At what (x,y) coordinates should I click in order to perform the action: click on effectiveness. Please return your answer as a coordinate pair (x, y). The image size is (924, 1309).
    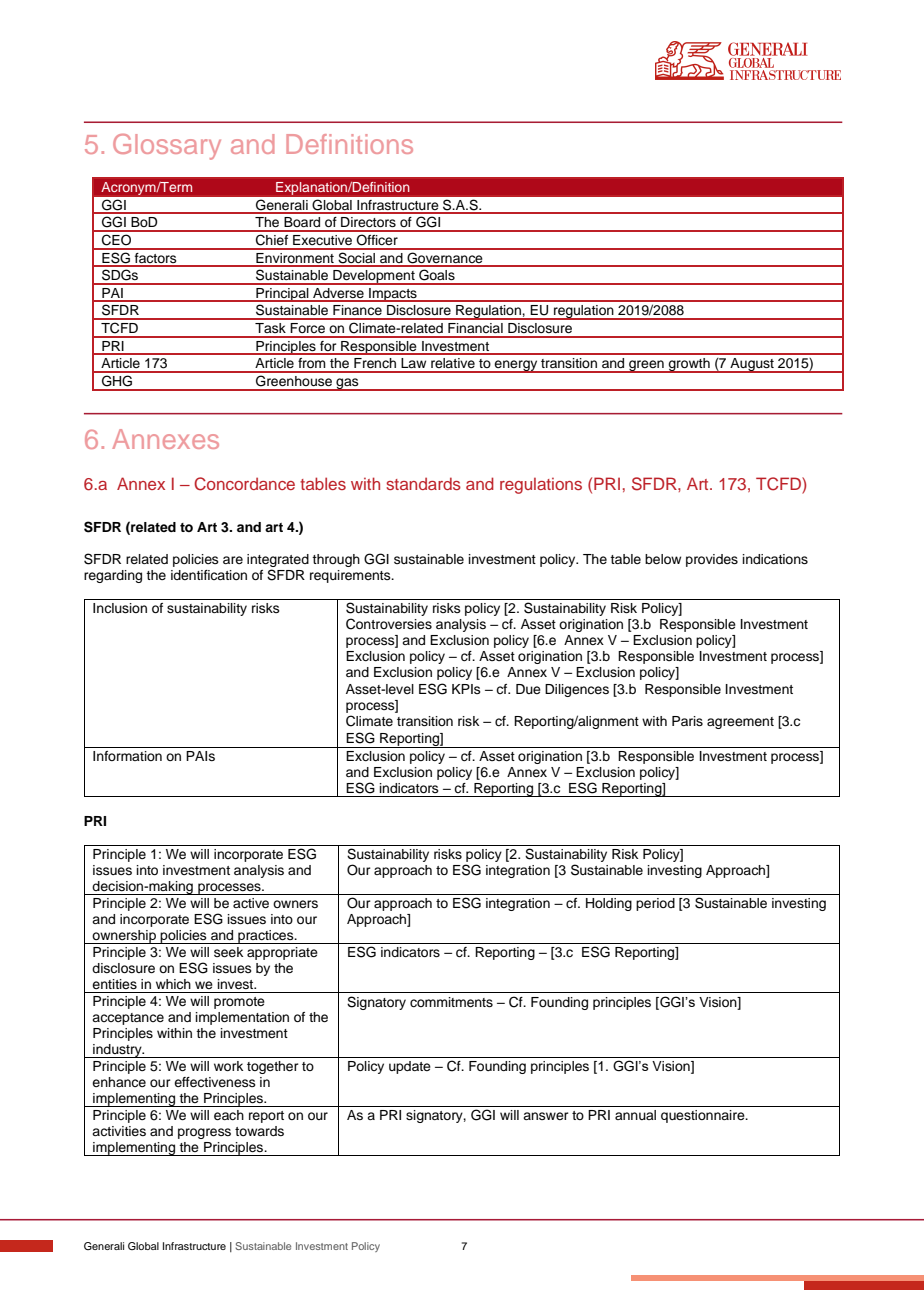
    Looking at the image, I should click on (215, 1082).
